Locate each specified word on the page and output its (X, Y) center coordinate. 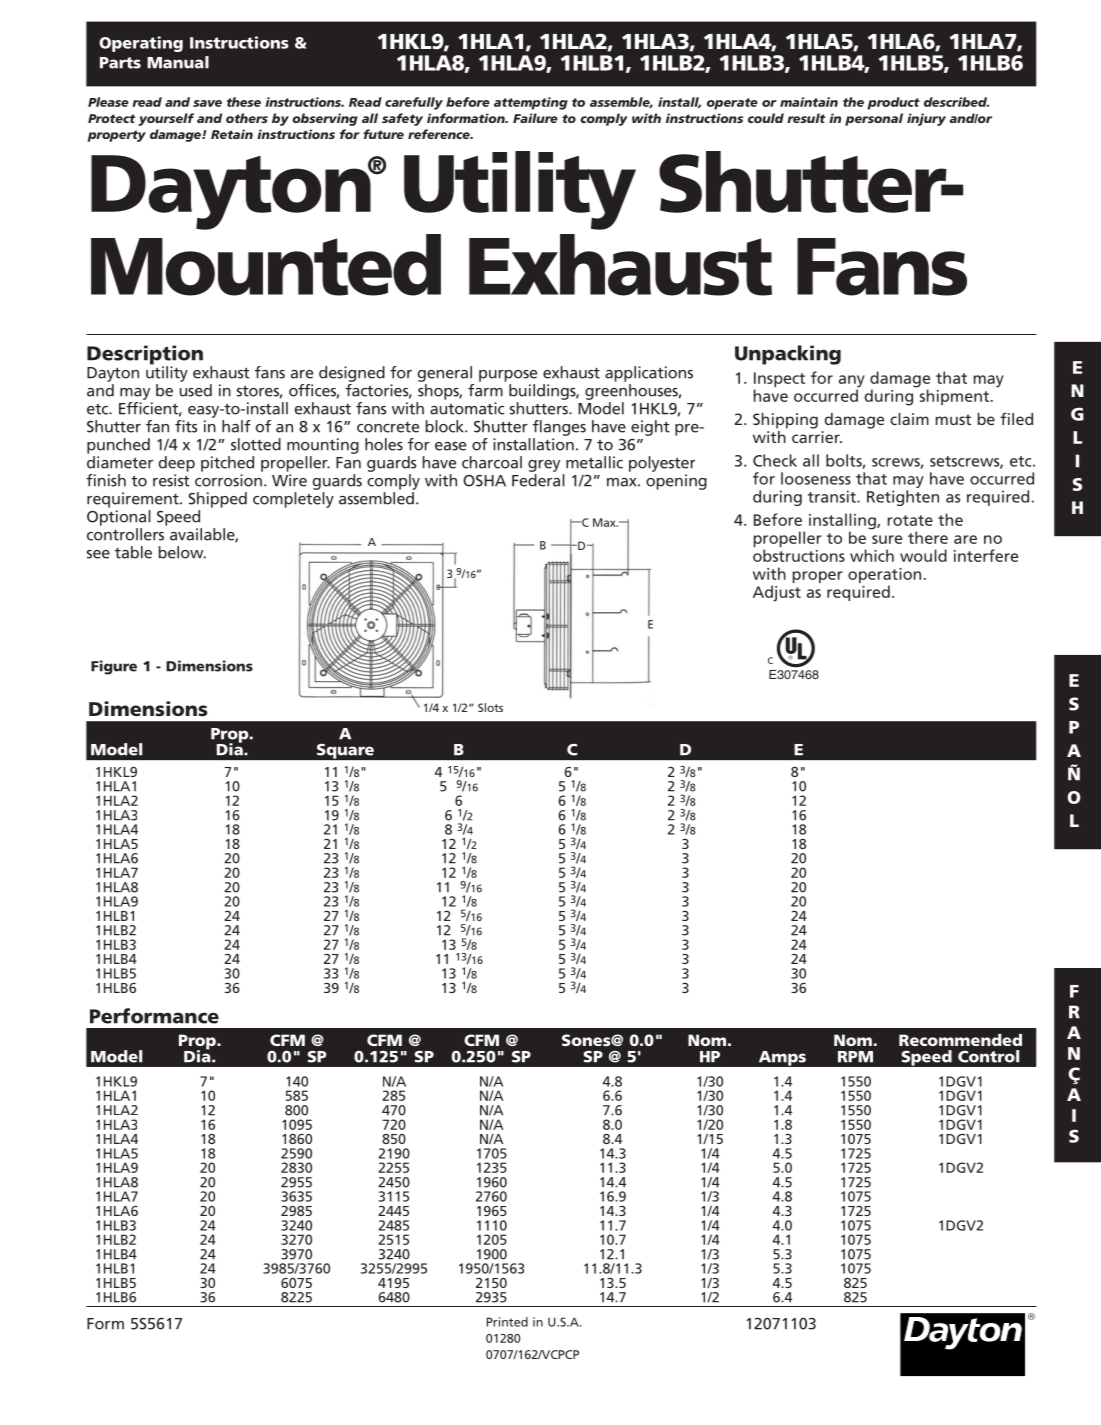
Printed (507, 1322)
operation (884, 577)
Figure (114, 667)
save (207, 103)
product (893, 103)
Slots (490, 707)
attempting (531, 103)
